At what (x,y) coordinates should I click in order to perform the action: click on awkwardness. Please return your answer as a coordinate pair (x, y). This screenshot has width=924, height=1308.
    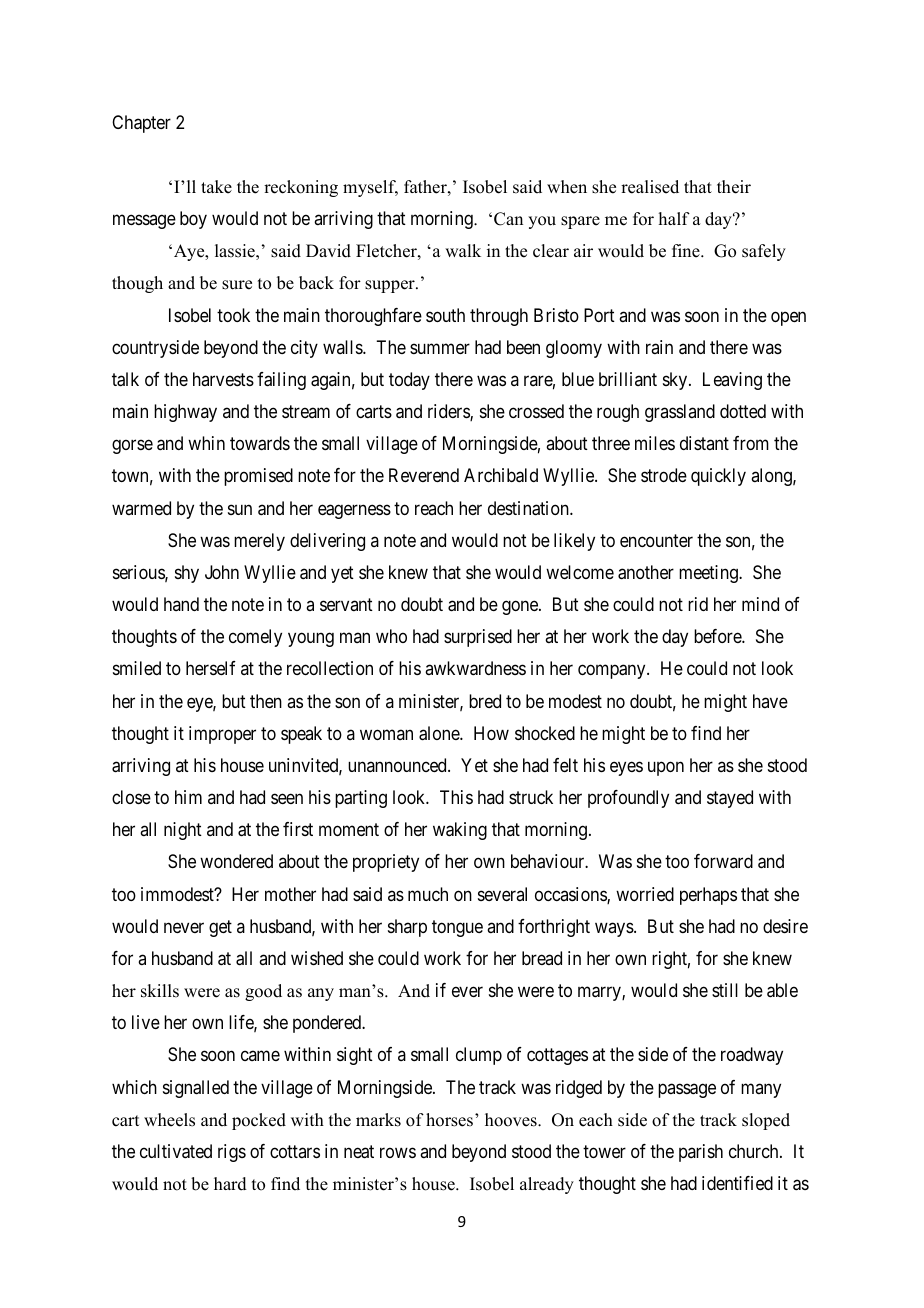
    Looking at the image, I should click on (475, 668).
